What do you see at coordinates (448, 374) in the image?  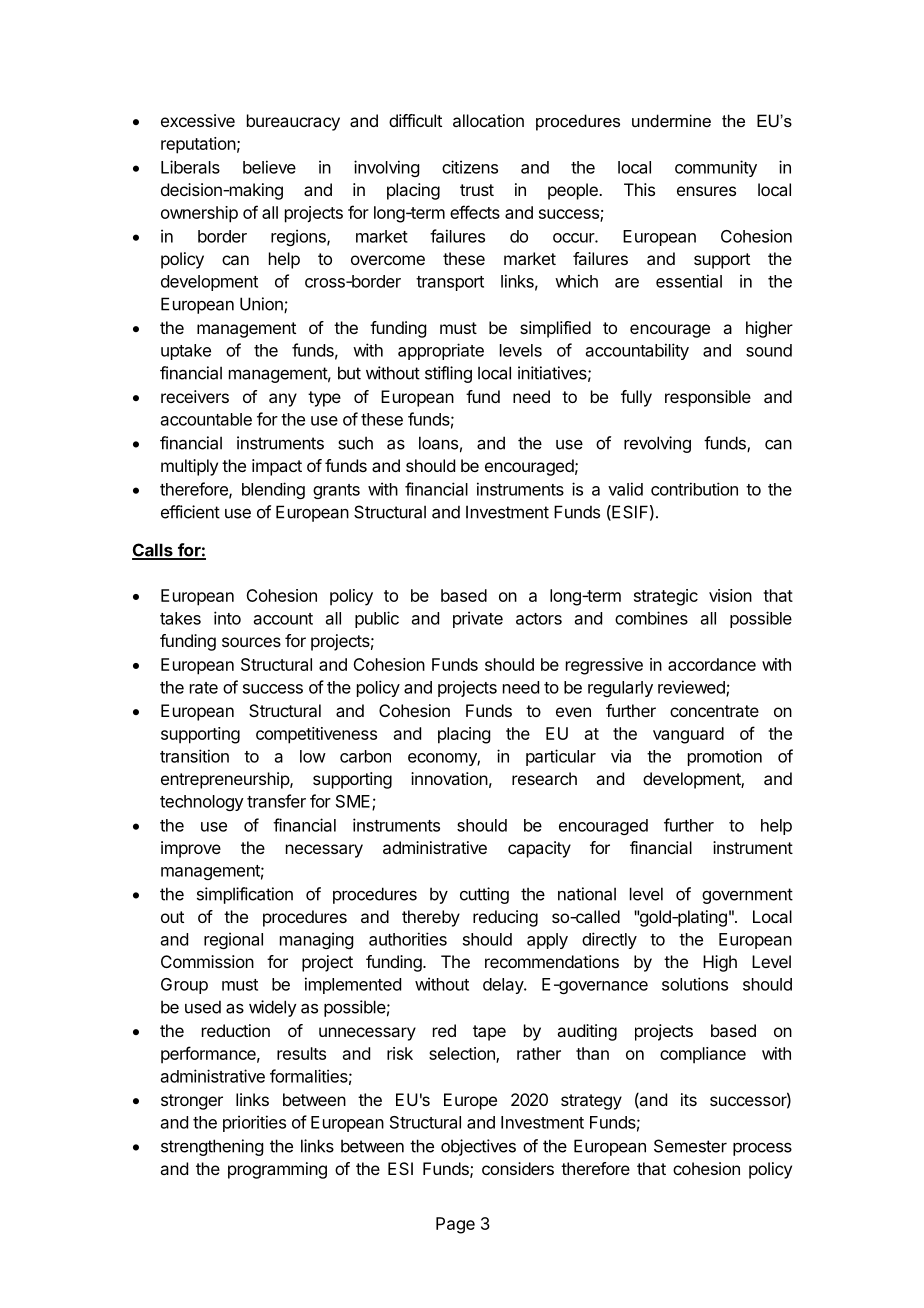 I see `stifling` at bounding box center [448, 374].
